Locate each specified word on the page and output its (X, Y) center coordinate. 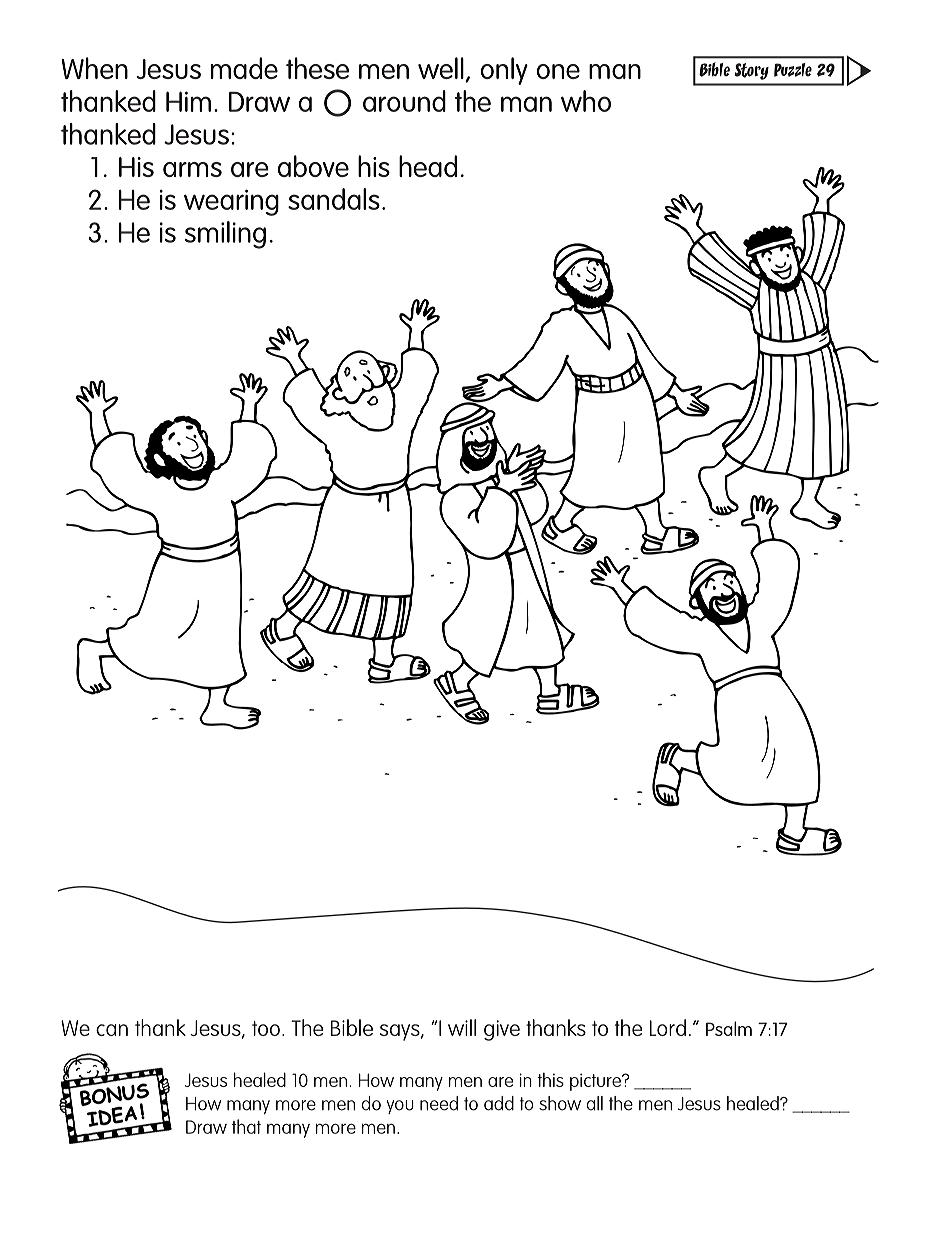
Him (188, 101)
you (400, 1107)
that (246, 1126)
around (404, 101)
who (586, 101)
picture (597, 1082)
